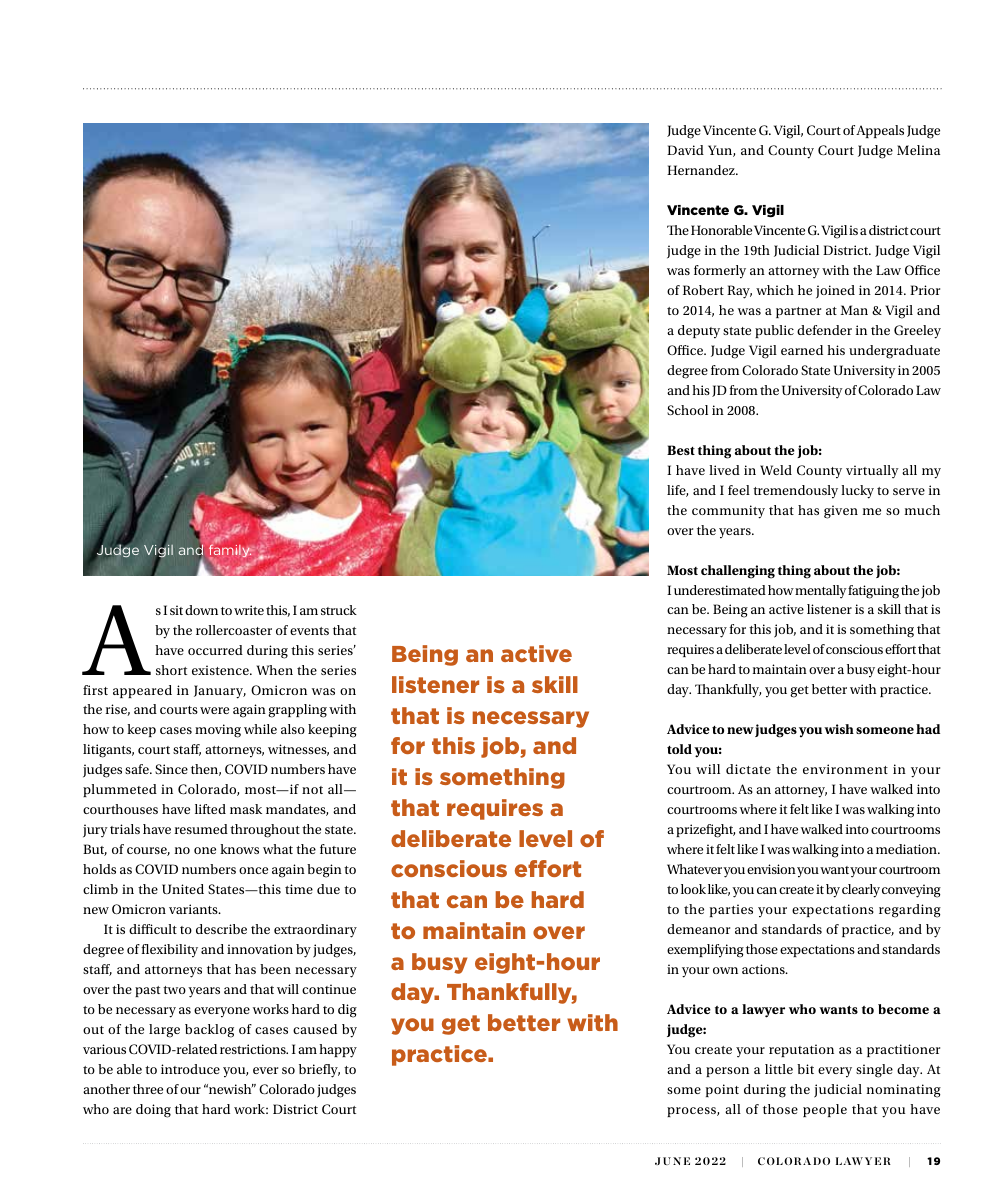  Describe the element at coordinates (672, 1161) in the image. I see `JUNE` at that location.
